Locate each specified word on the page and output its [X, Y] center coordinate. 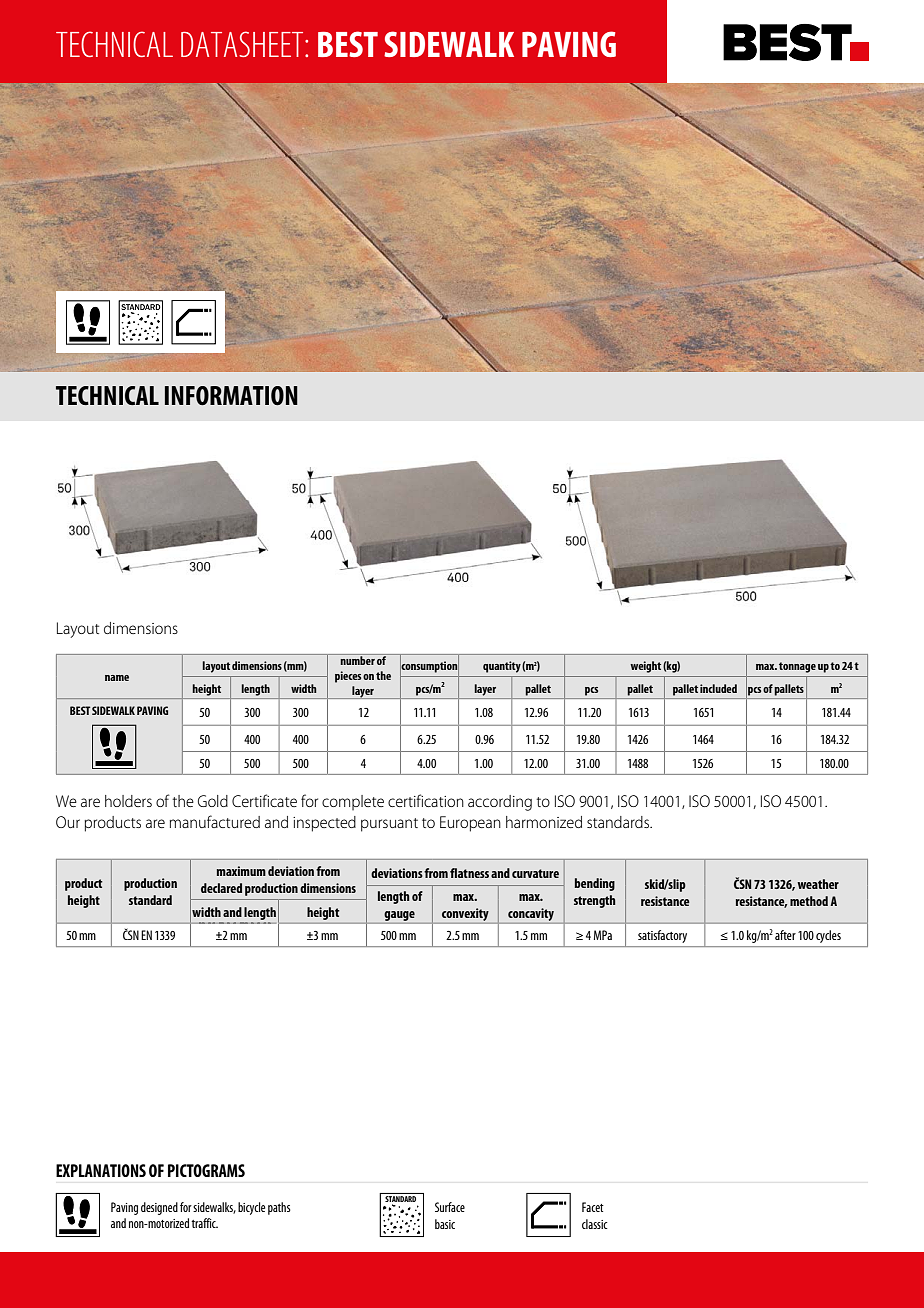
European [470, 824]
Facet [593, 1207]
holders [128, 801]
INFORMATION [231, 395]
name [117, 678]
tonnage [797, 667]
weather [818, 884]
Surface [450, 1207]
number [357, 659]
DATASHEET [243, 44]
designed [159, 1208]
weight [645, 667]
